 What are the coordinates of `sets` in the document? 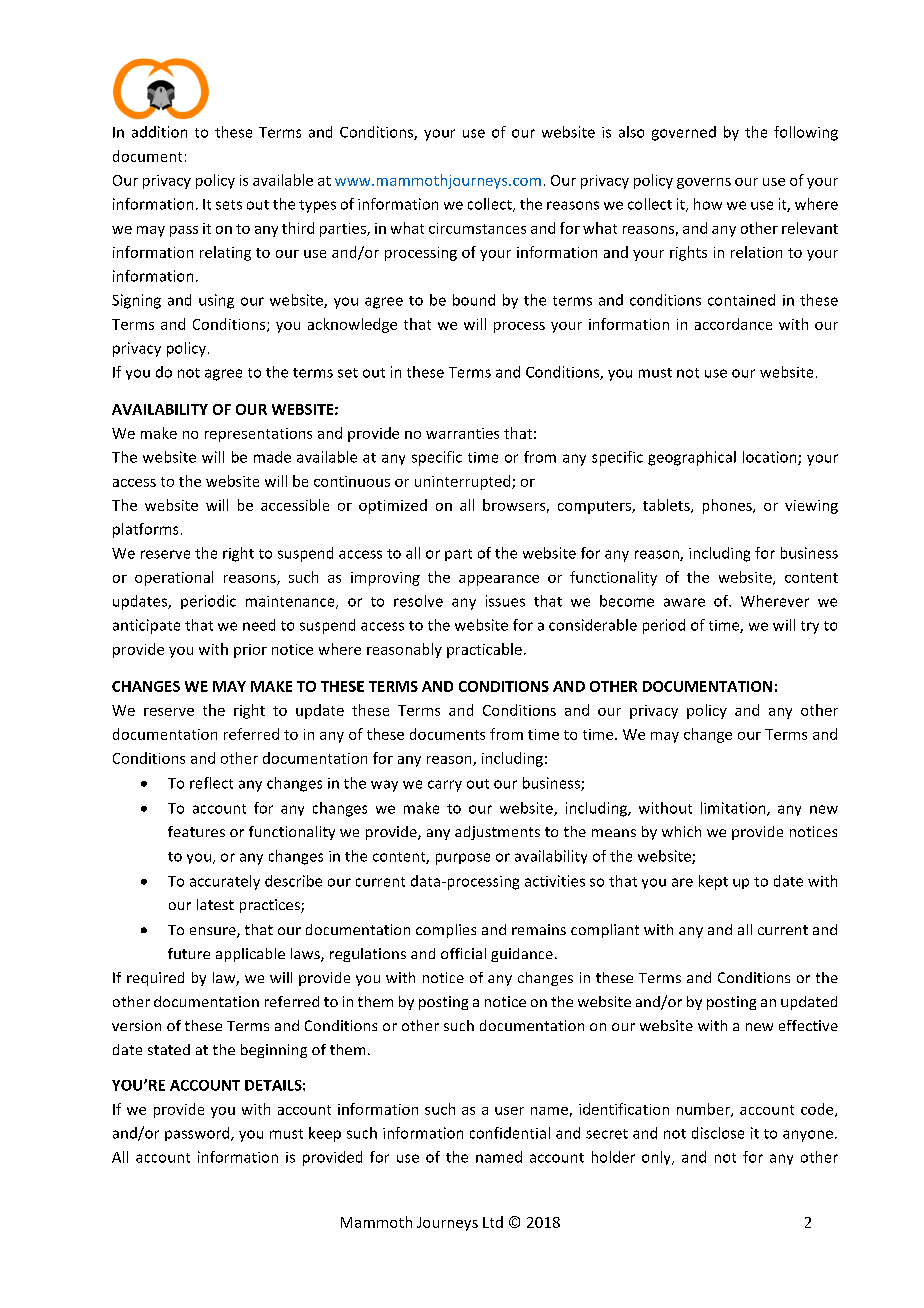 It's located at (229, 205).
